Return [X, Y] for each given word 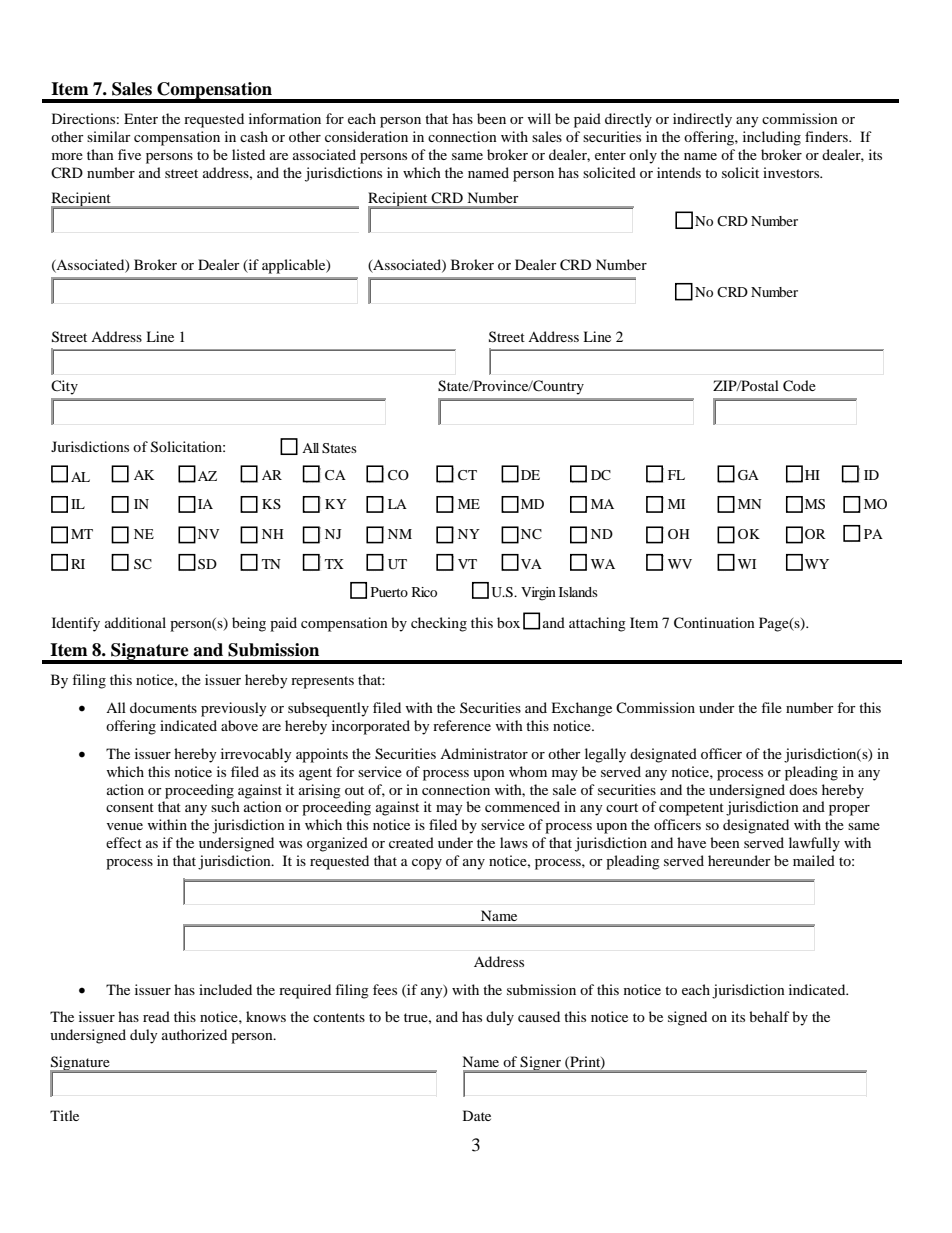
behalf [769, 1016]
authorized [194, 1034]
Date [477, 1115]
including [772, 138]
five [129, 154]
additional [135, 622]
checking [439, 624]
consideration [366, 136]
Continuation [714, 623]
